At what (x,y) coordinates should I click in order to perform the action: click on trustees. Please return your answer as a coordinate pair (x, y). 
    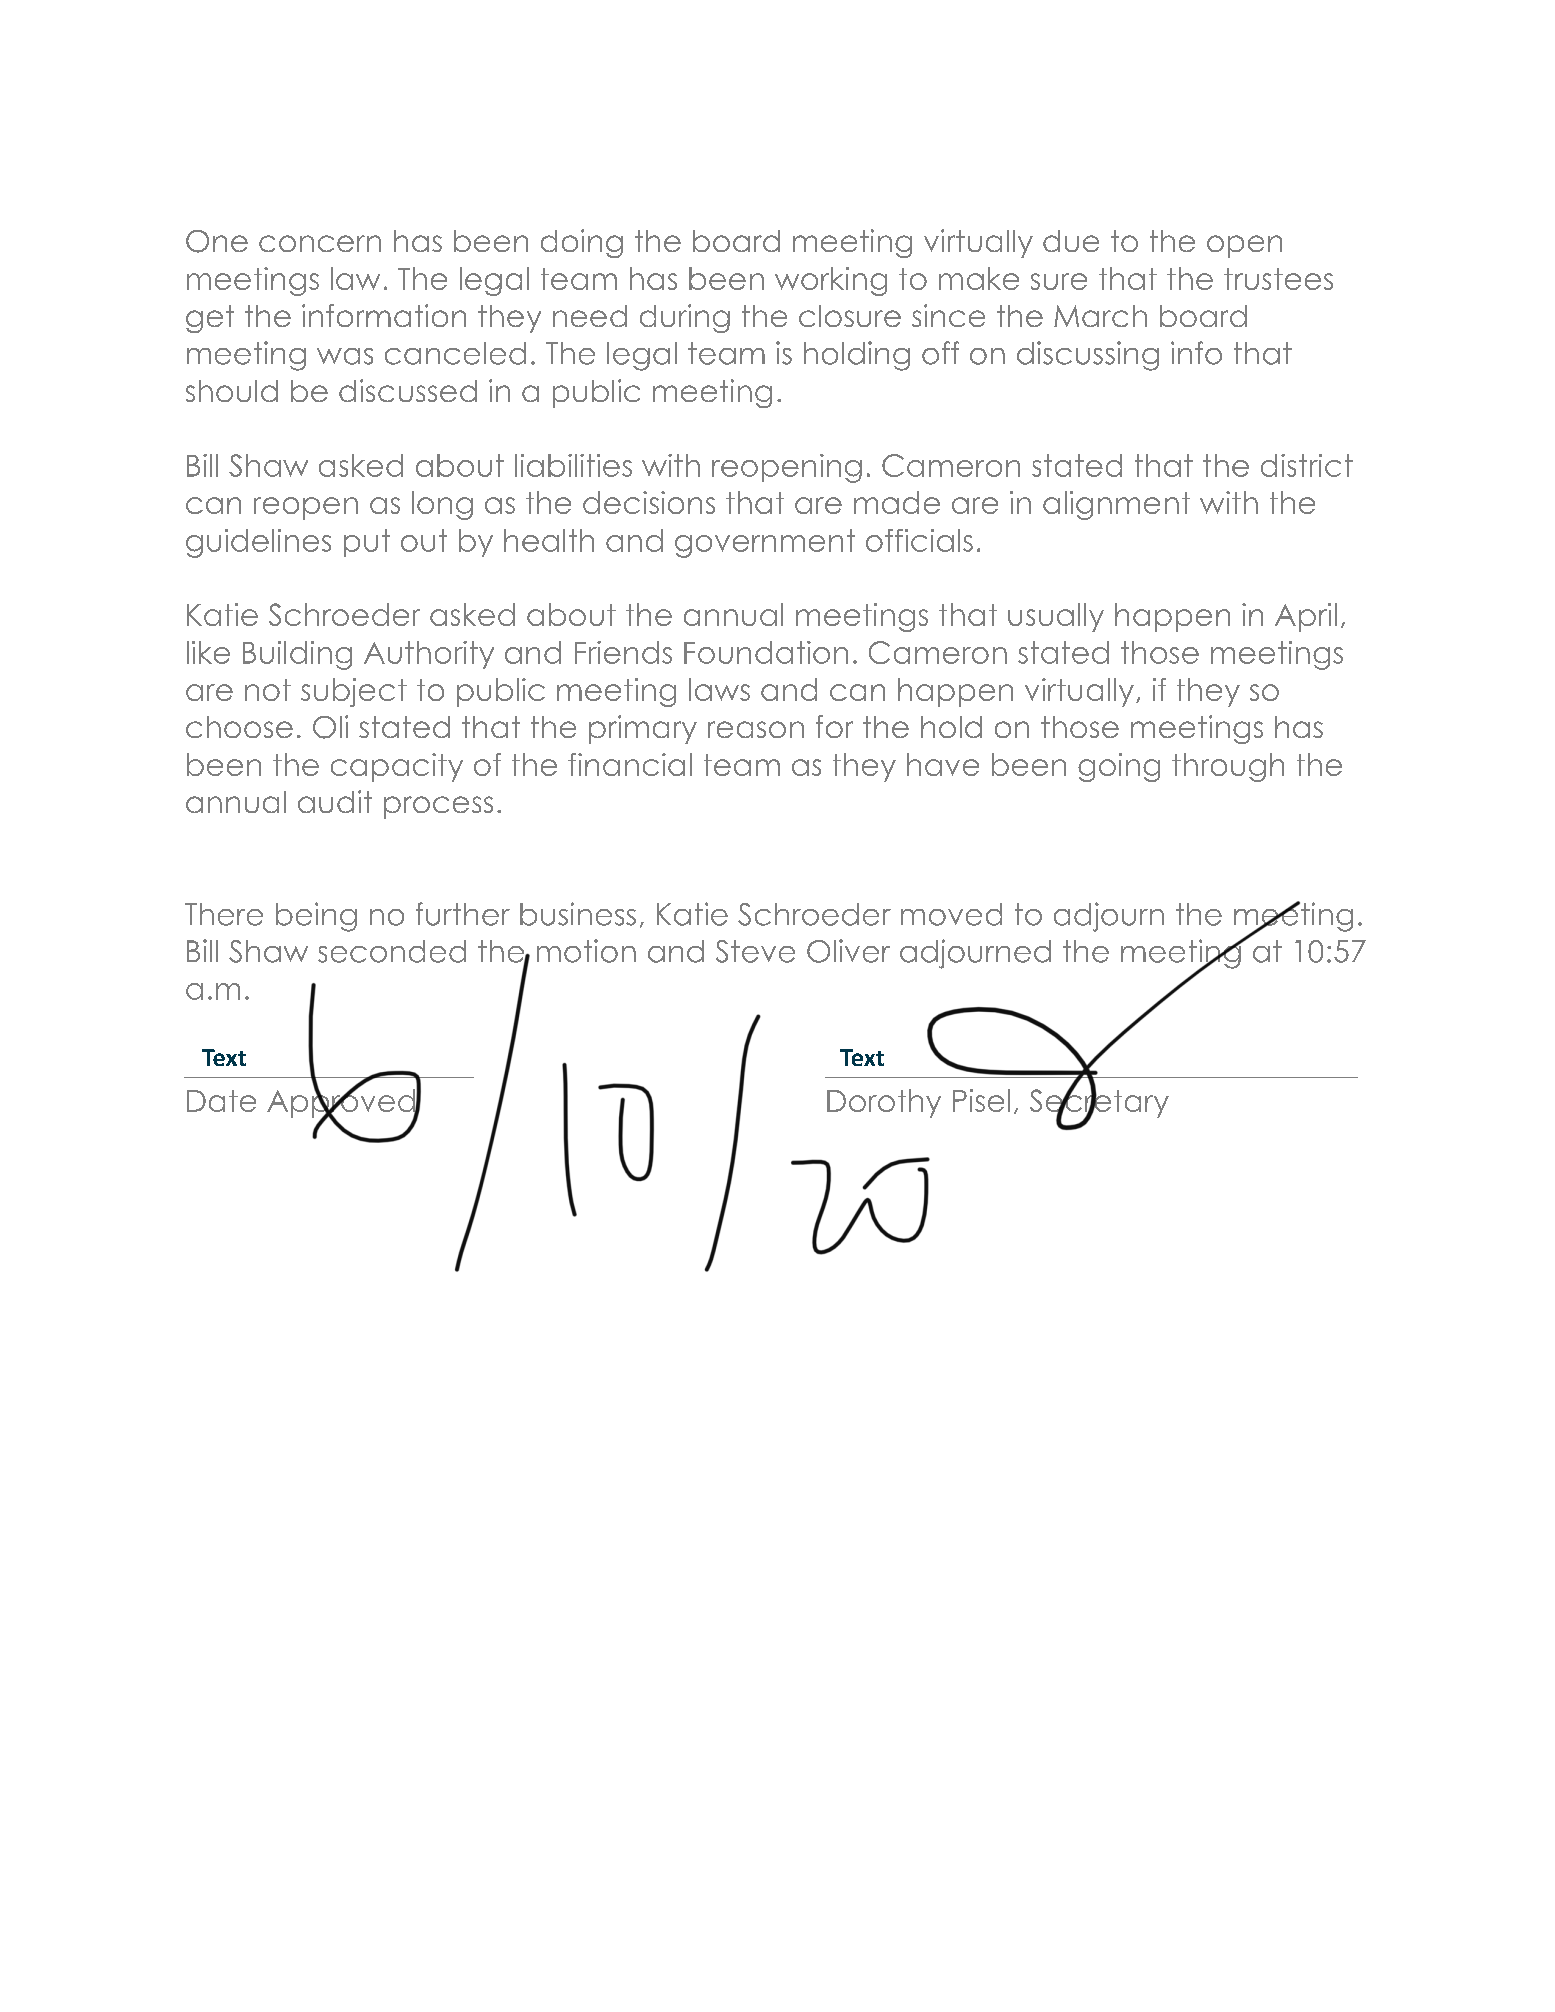
    Looking at the image, I should click on (1278, 279).
